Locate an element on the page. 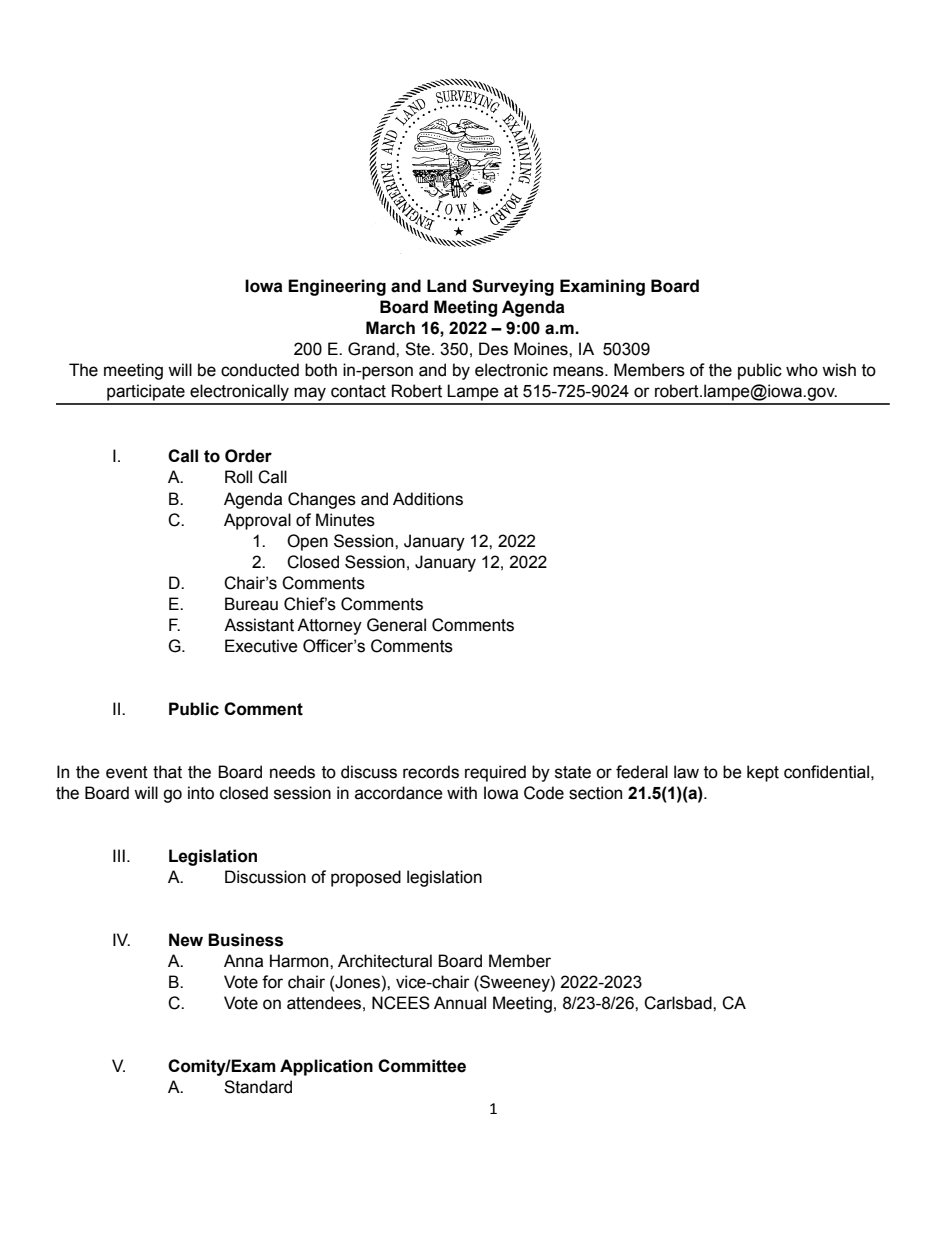 This image has height=1233, width=952. Roll is located at coordinates (238, 477).
